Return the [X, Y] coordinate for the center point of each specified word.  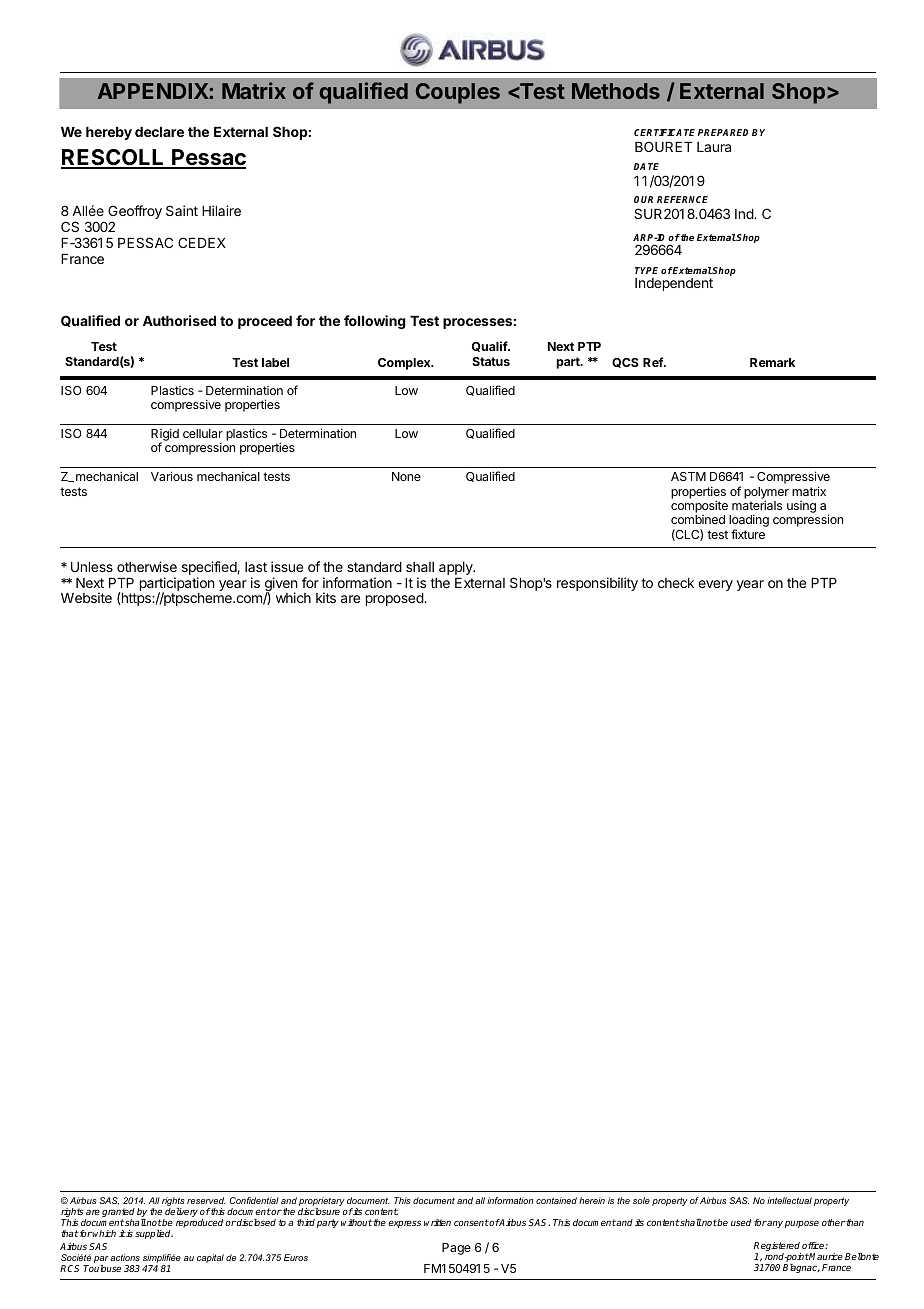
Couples [458, 93]
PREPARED [723, 132]
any [774, 1224]
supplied [154, 1234]
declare [159, 132]
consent [471, 1222]
